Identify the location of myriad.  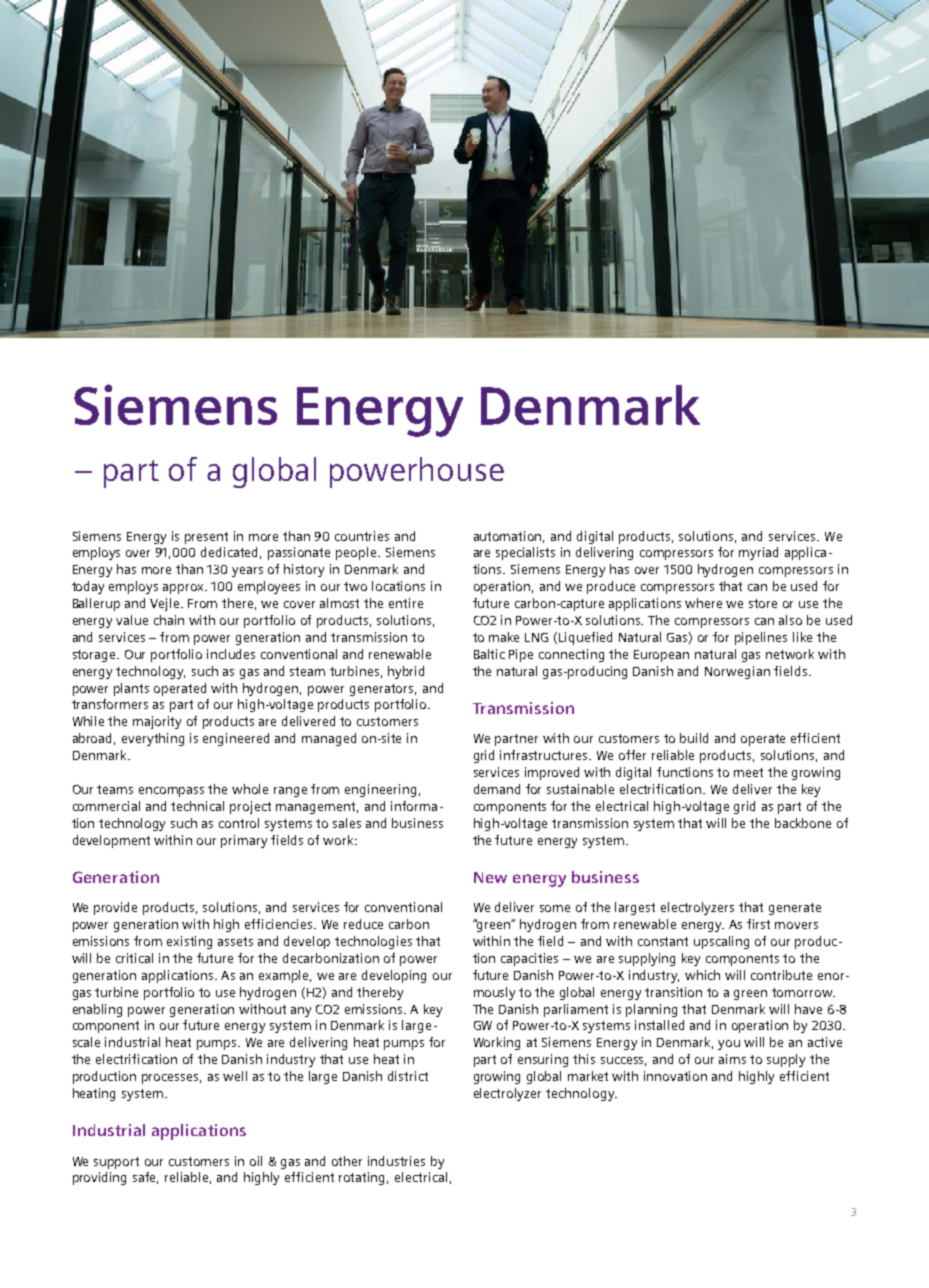
(758, 553).
